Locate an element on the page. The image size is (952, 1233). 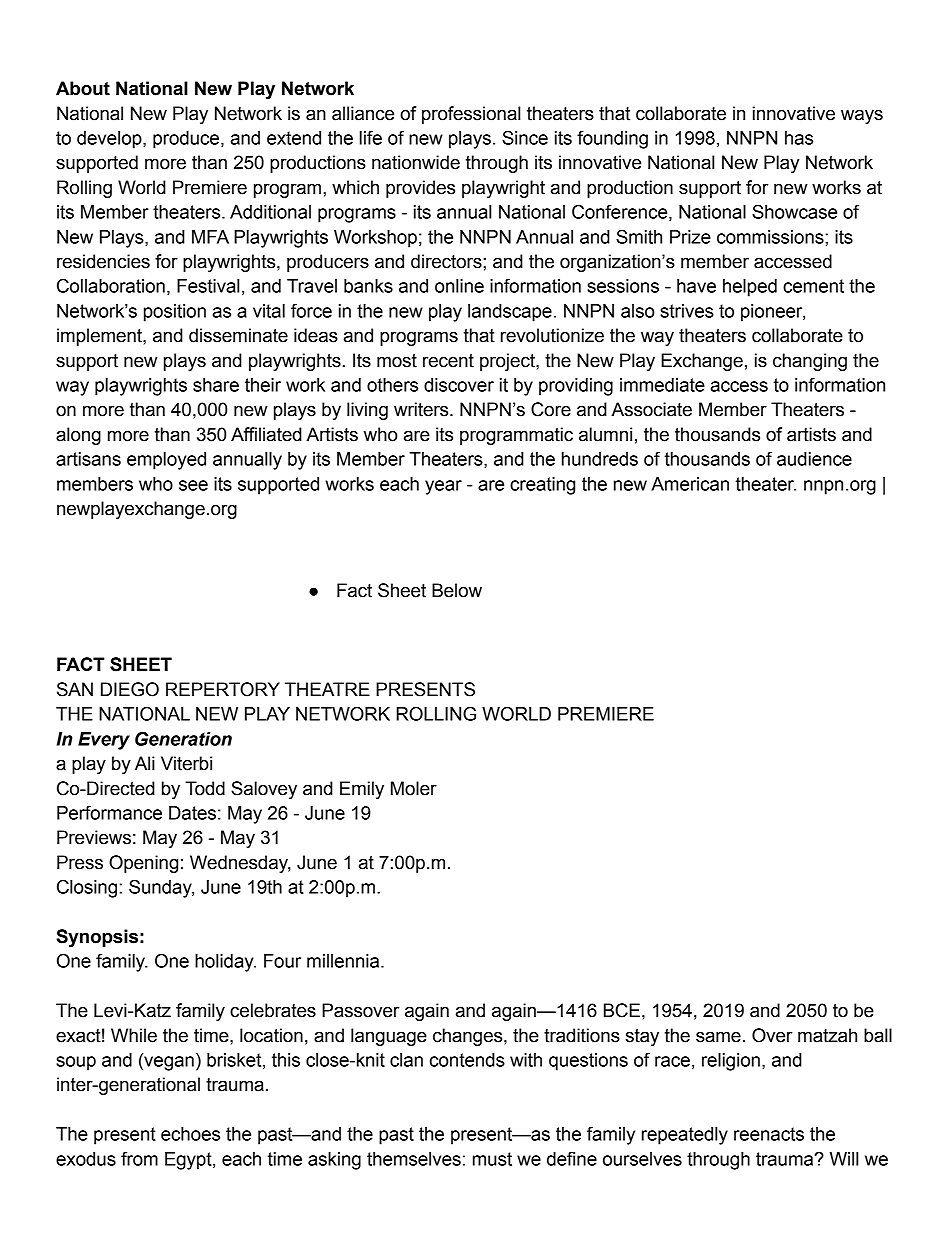
has is located at coordinates (799, 138).
